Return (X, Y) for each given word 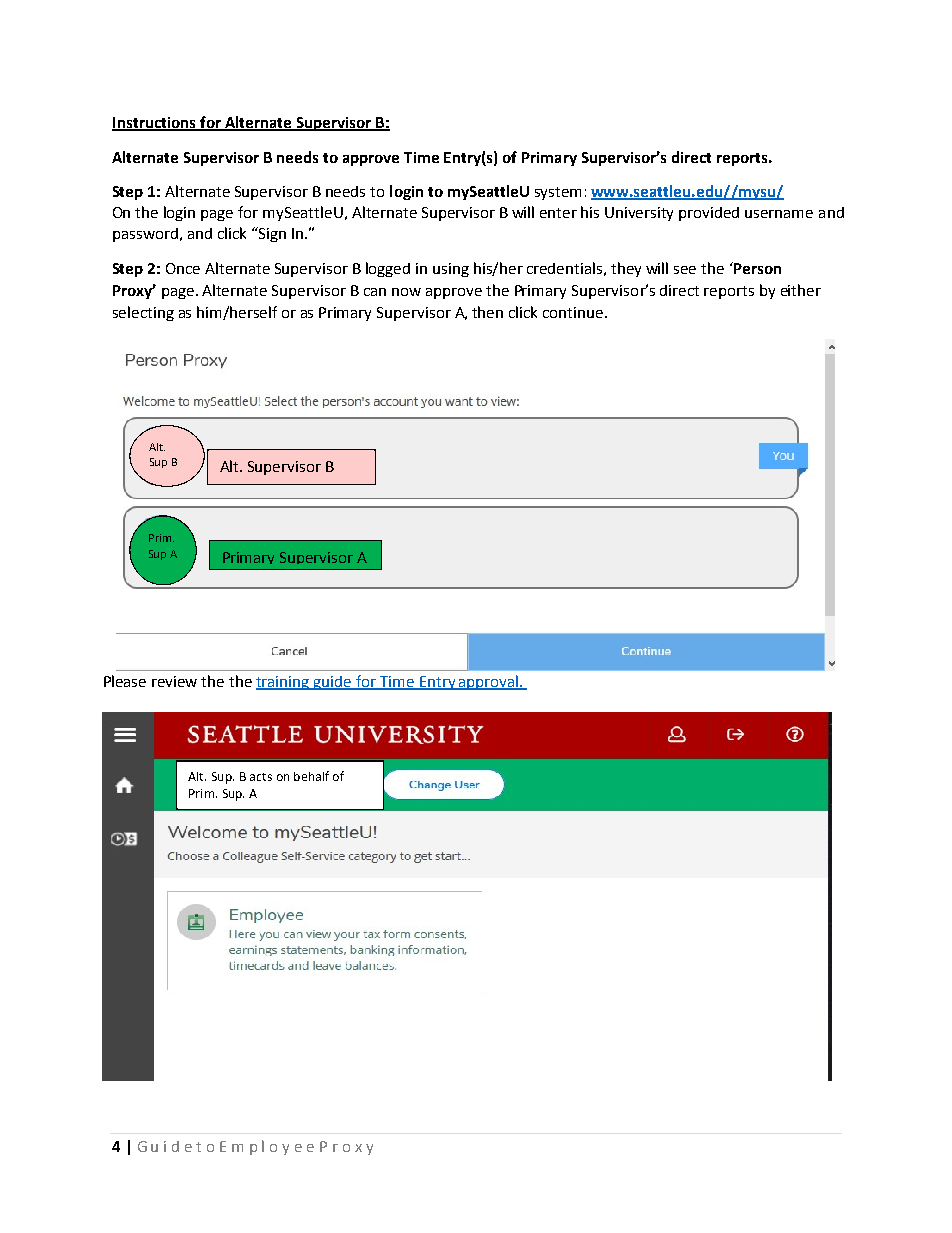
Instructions (155, 124)
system (558, 193)
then (487, 312)
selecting (143, 313)
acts (261, 777)
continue (574, 312)
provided (709, 214)
